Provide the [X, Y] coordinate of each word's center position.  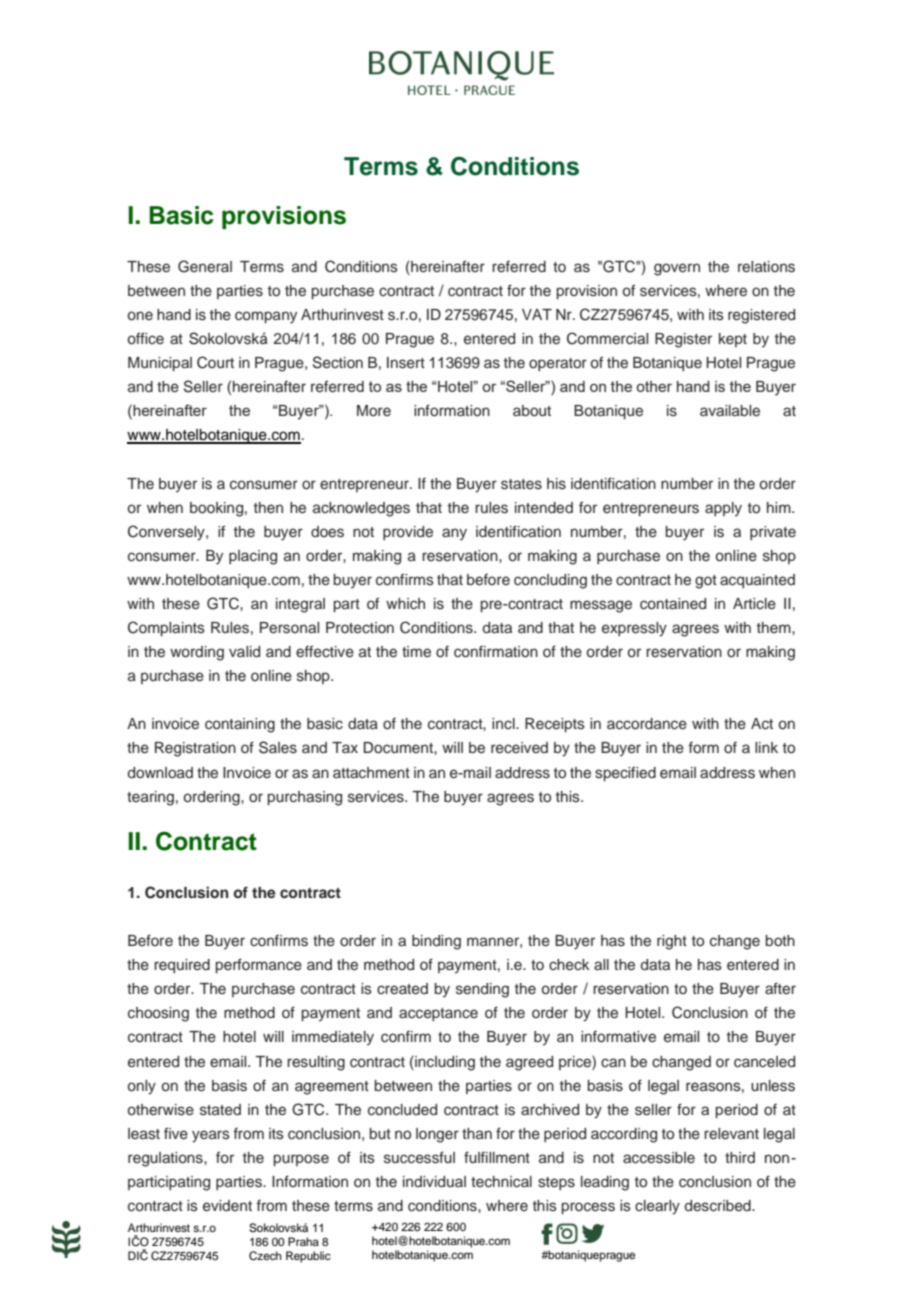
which [405, 604]
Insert [406, 363]
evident [227, 1206]
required [182, 966]
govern [677, 269]
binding [436, 942]
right [672, 942]
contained [673, 604]
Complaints [166, 628]
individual [434, 1181]
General [205, 266]
